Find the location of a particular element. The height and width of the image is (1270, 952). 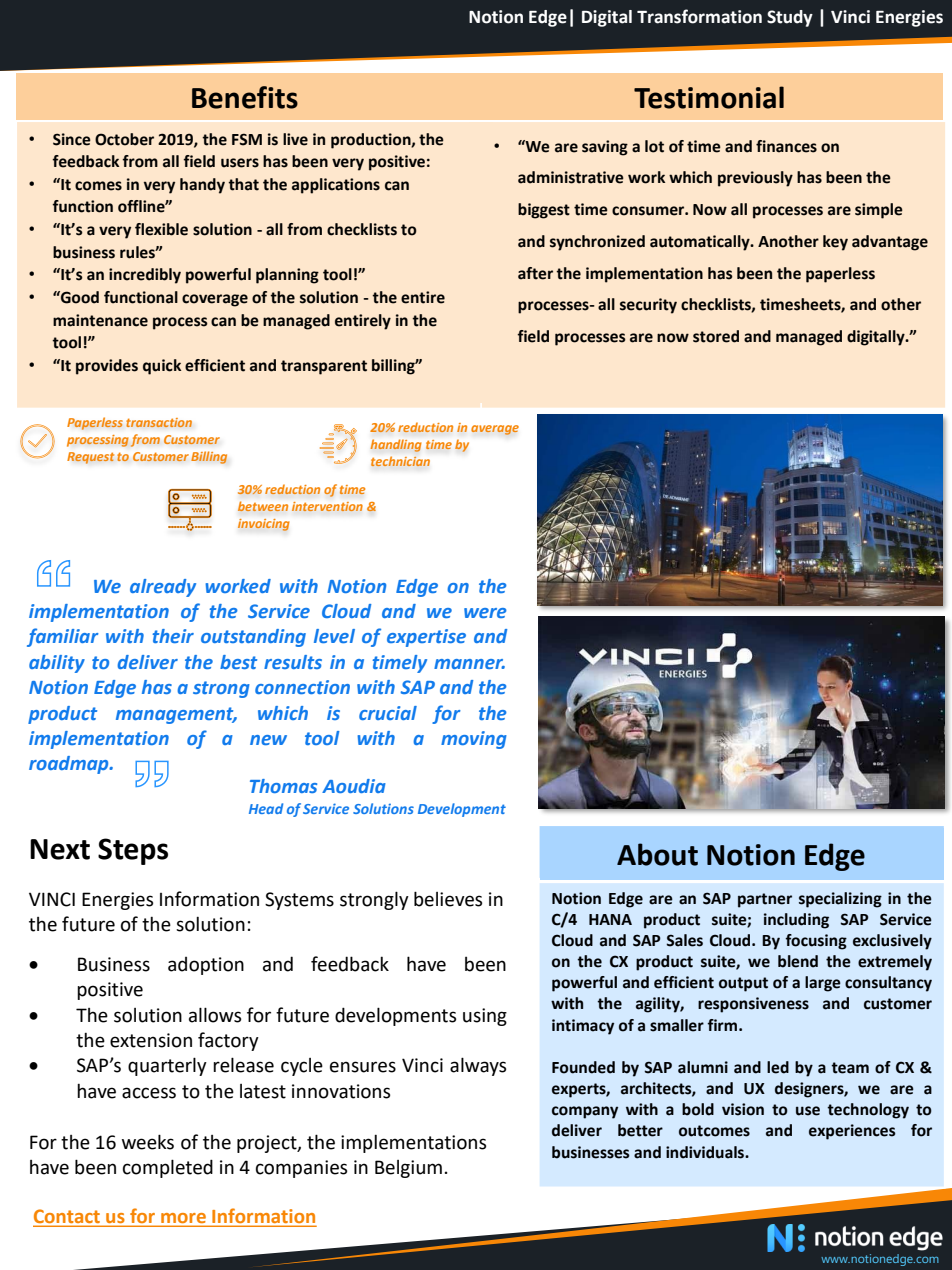

completed is located at coordinates (168, 1168).
